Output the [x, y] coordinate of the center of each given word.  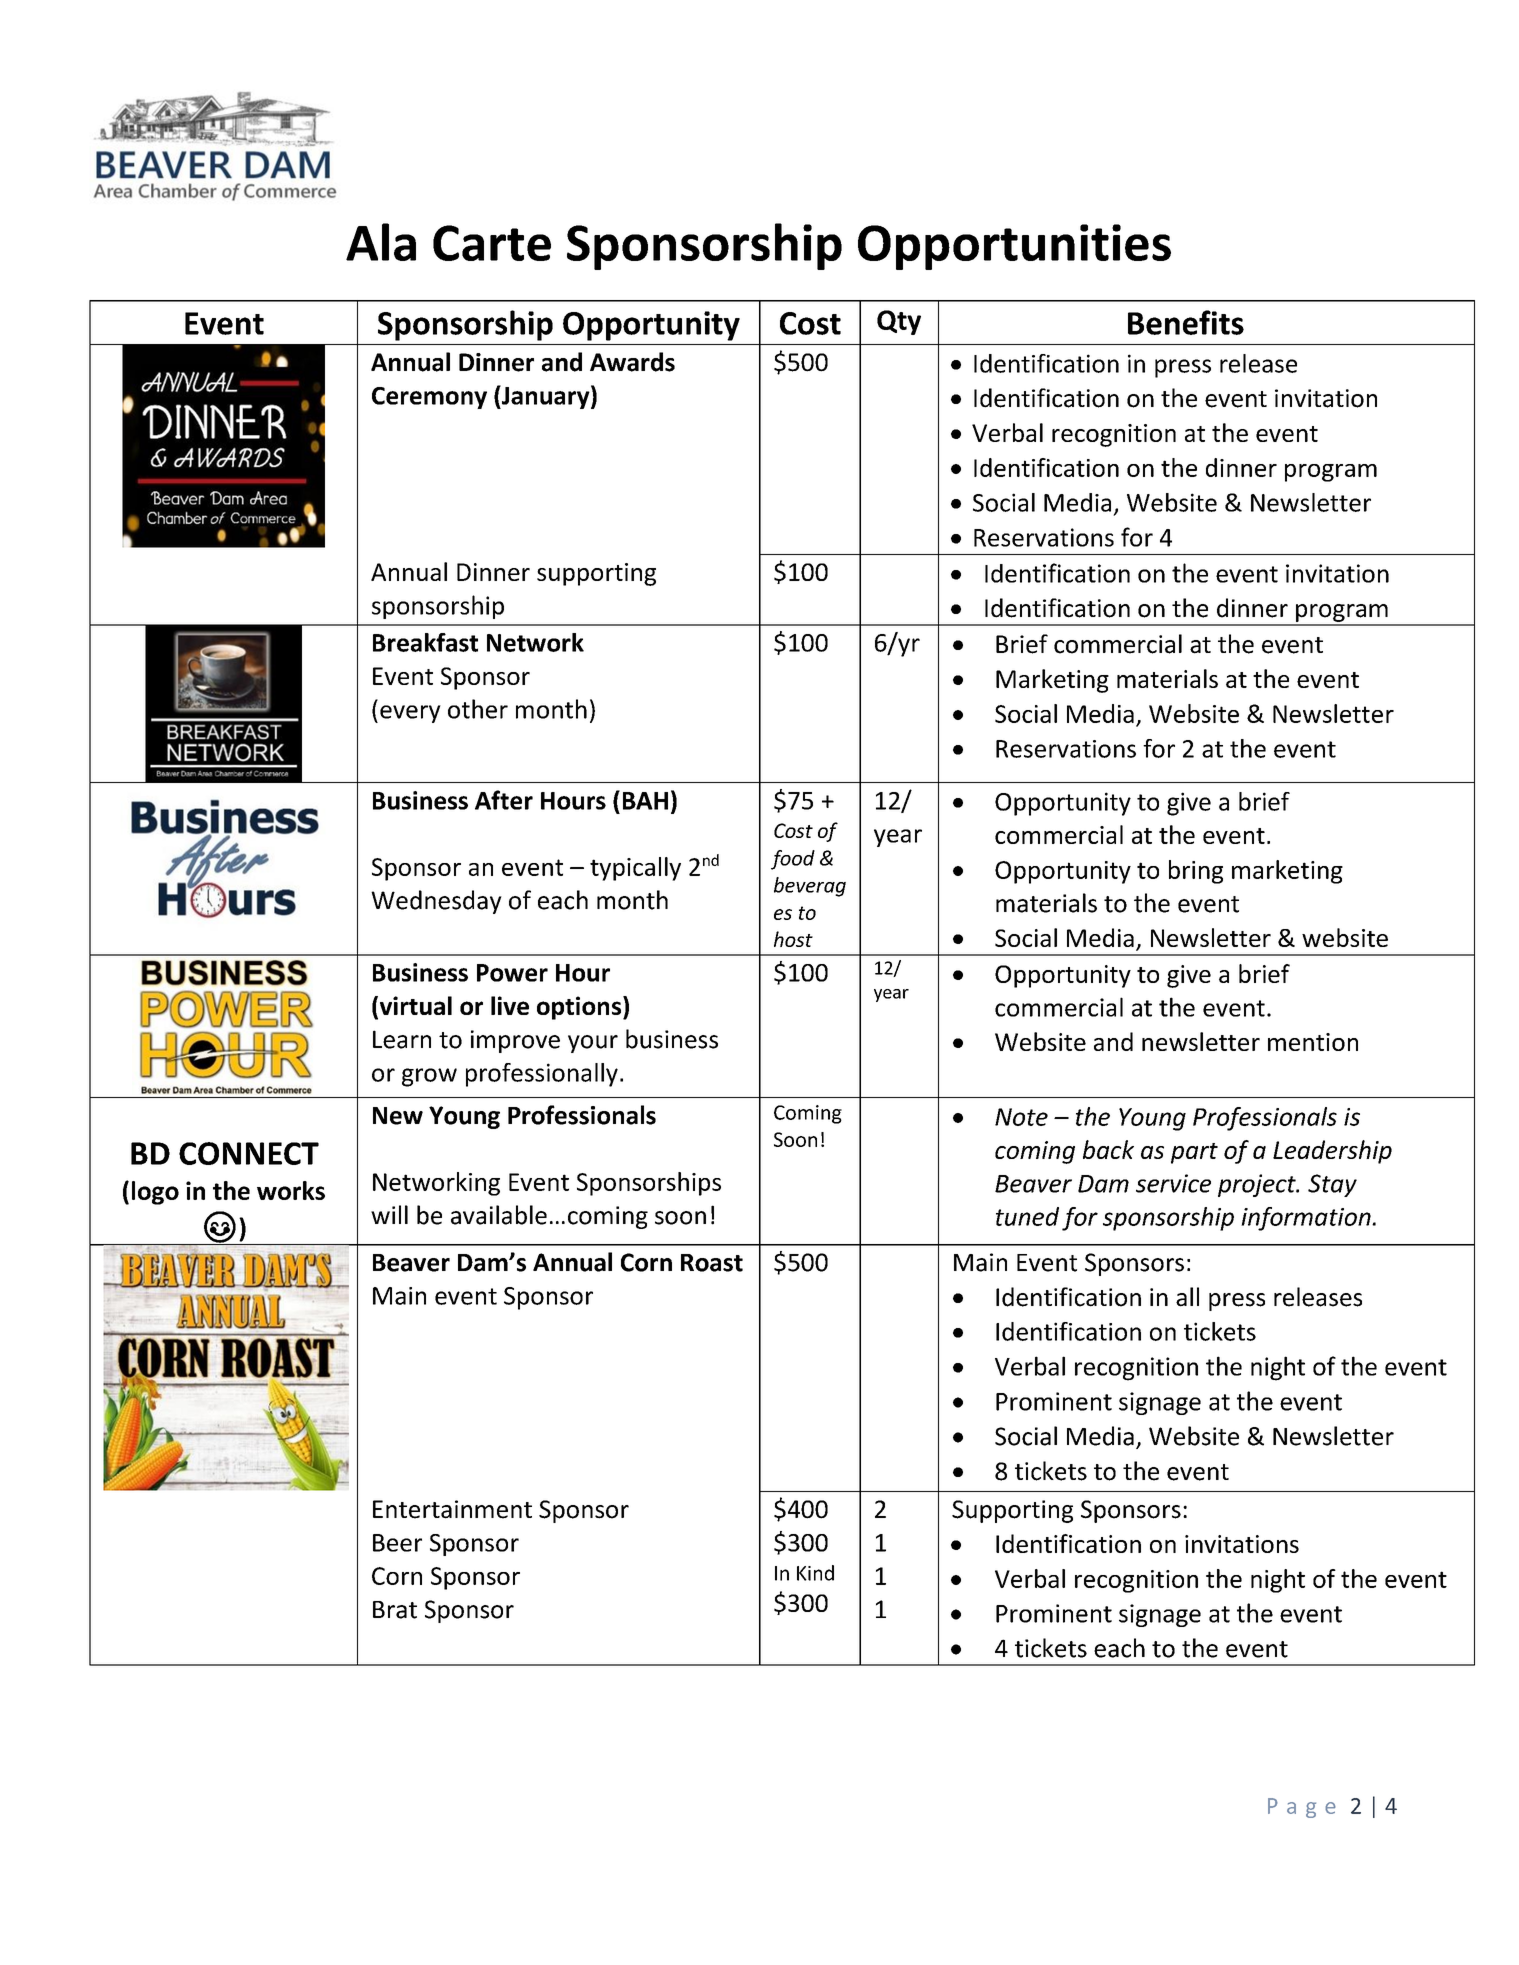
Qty [899, 322]
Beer [397, 1543]
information [1307, 1219]
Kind [815, 1573]
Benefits [1186, 322]
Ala [381, 242]
